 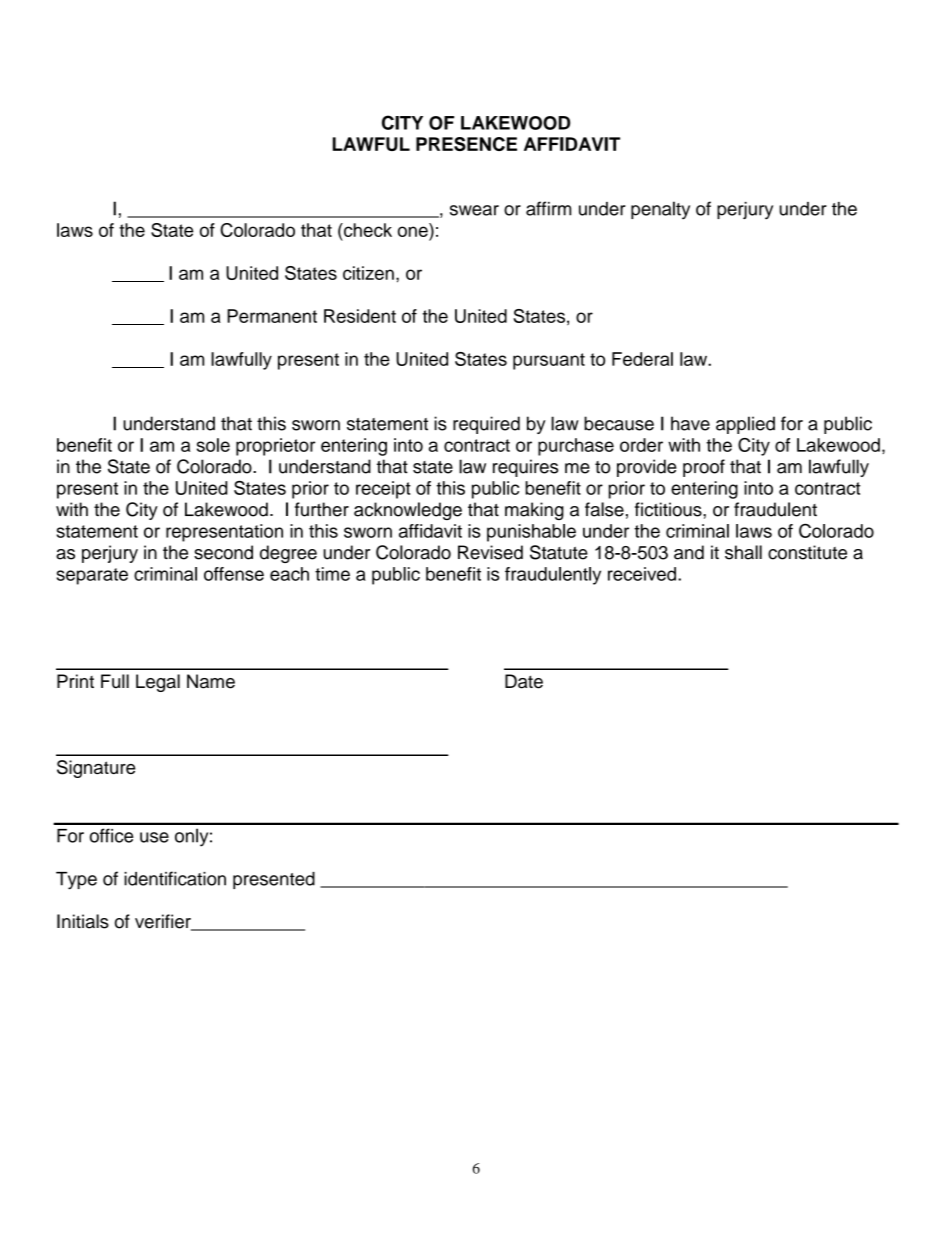 I want to click on office, so click(x=111, y=835).
